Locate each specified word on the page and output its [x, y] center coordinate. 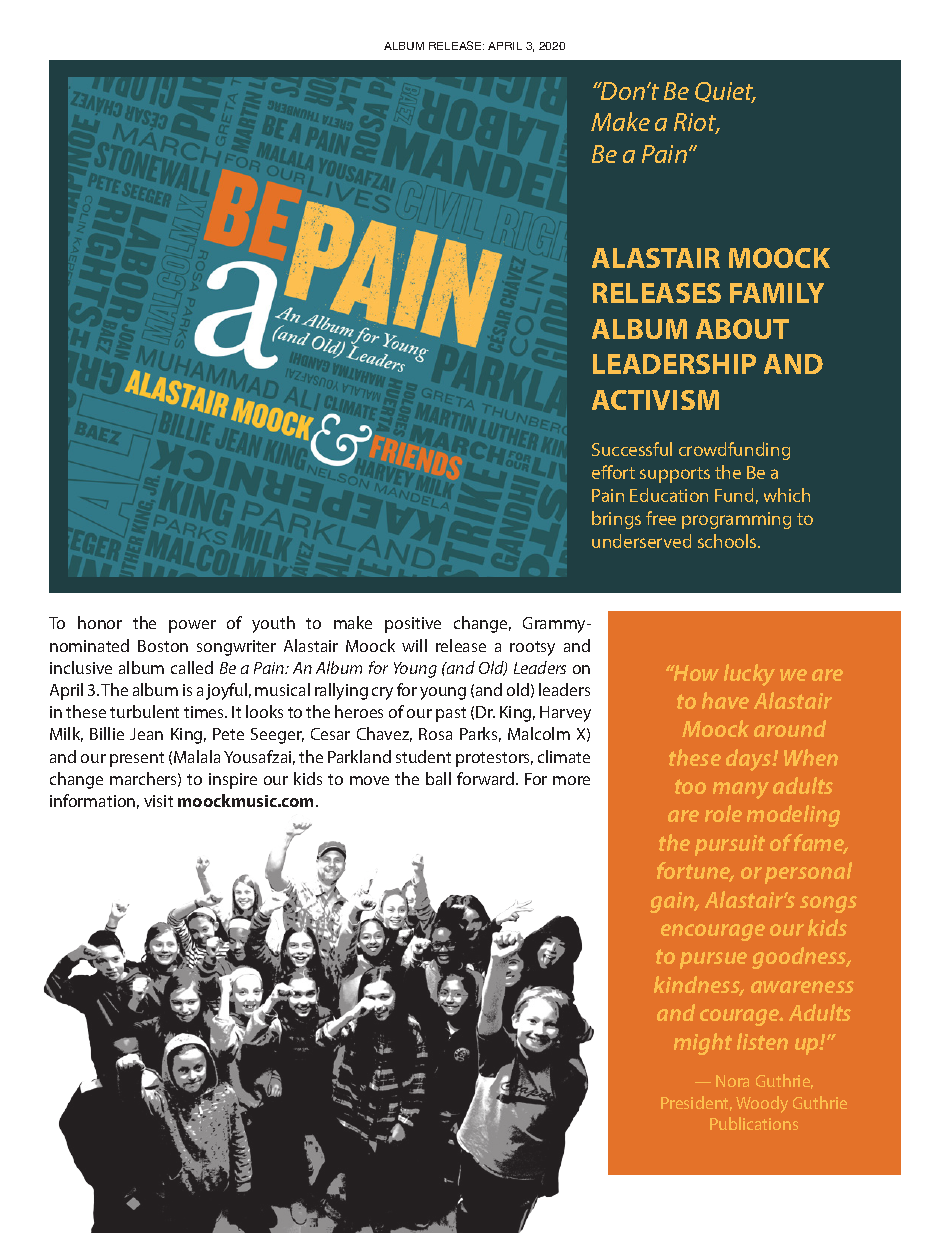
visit [158, 801]
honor [100, 622]
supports [675, 475]
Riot [696, 123]
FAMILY [777, 293]
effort [613, 472]
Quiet [725, 92]
